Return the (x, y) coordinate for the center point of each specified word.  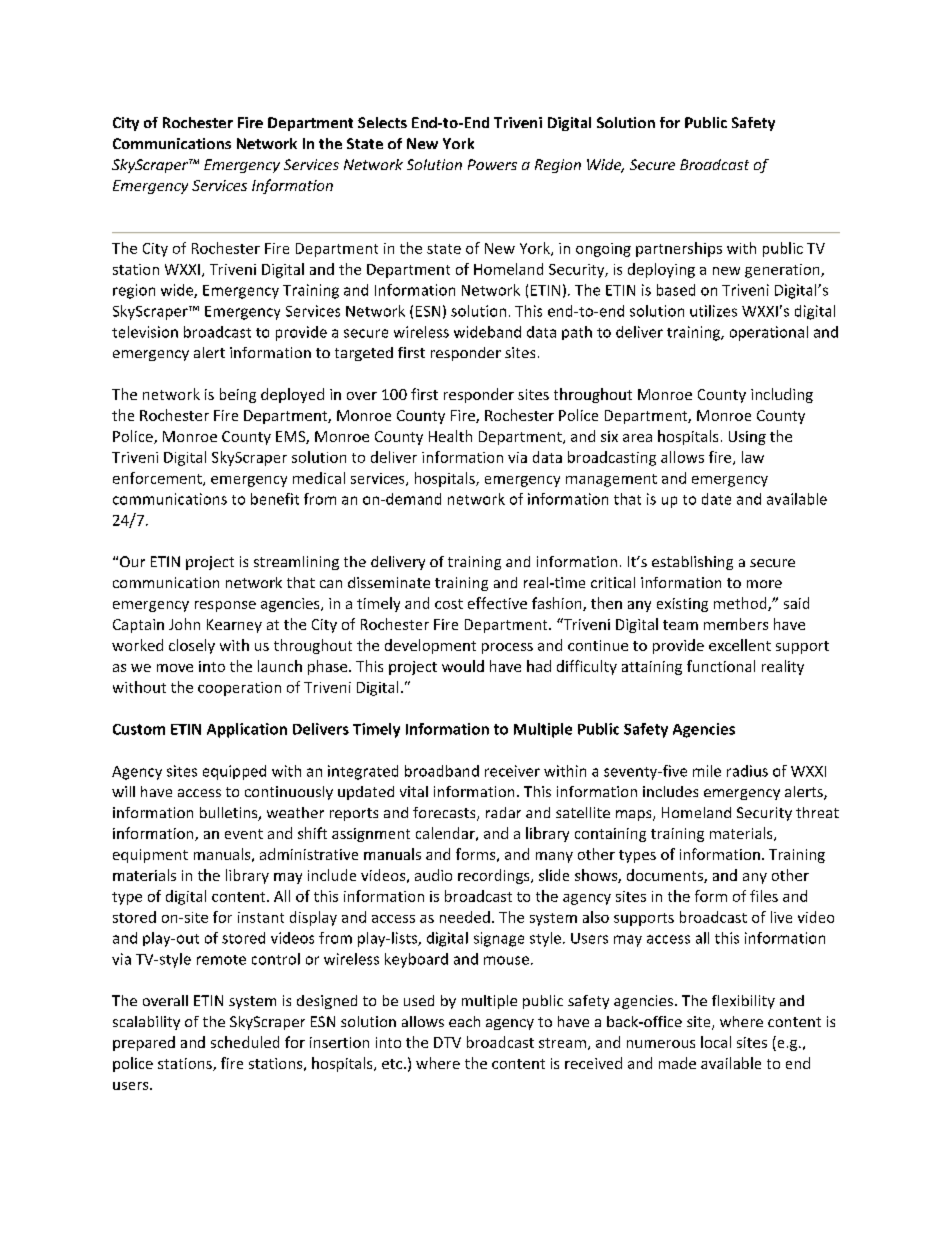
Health (450, 436)
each (464, 1021)
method (741, 604)
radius (747, 771)
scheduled (245, 1042)
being (238, 395)
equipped (234, 772)
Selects (382, 122)
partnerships (679, 249)
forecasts (445, 814)
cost (449, 604)
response (225, 606)
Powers (492, 164)
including (782, 395)
